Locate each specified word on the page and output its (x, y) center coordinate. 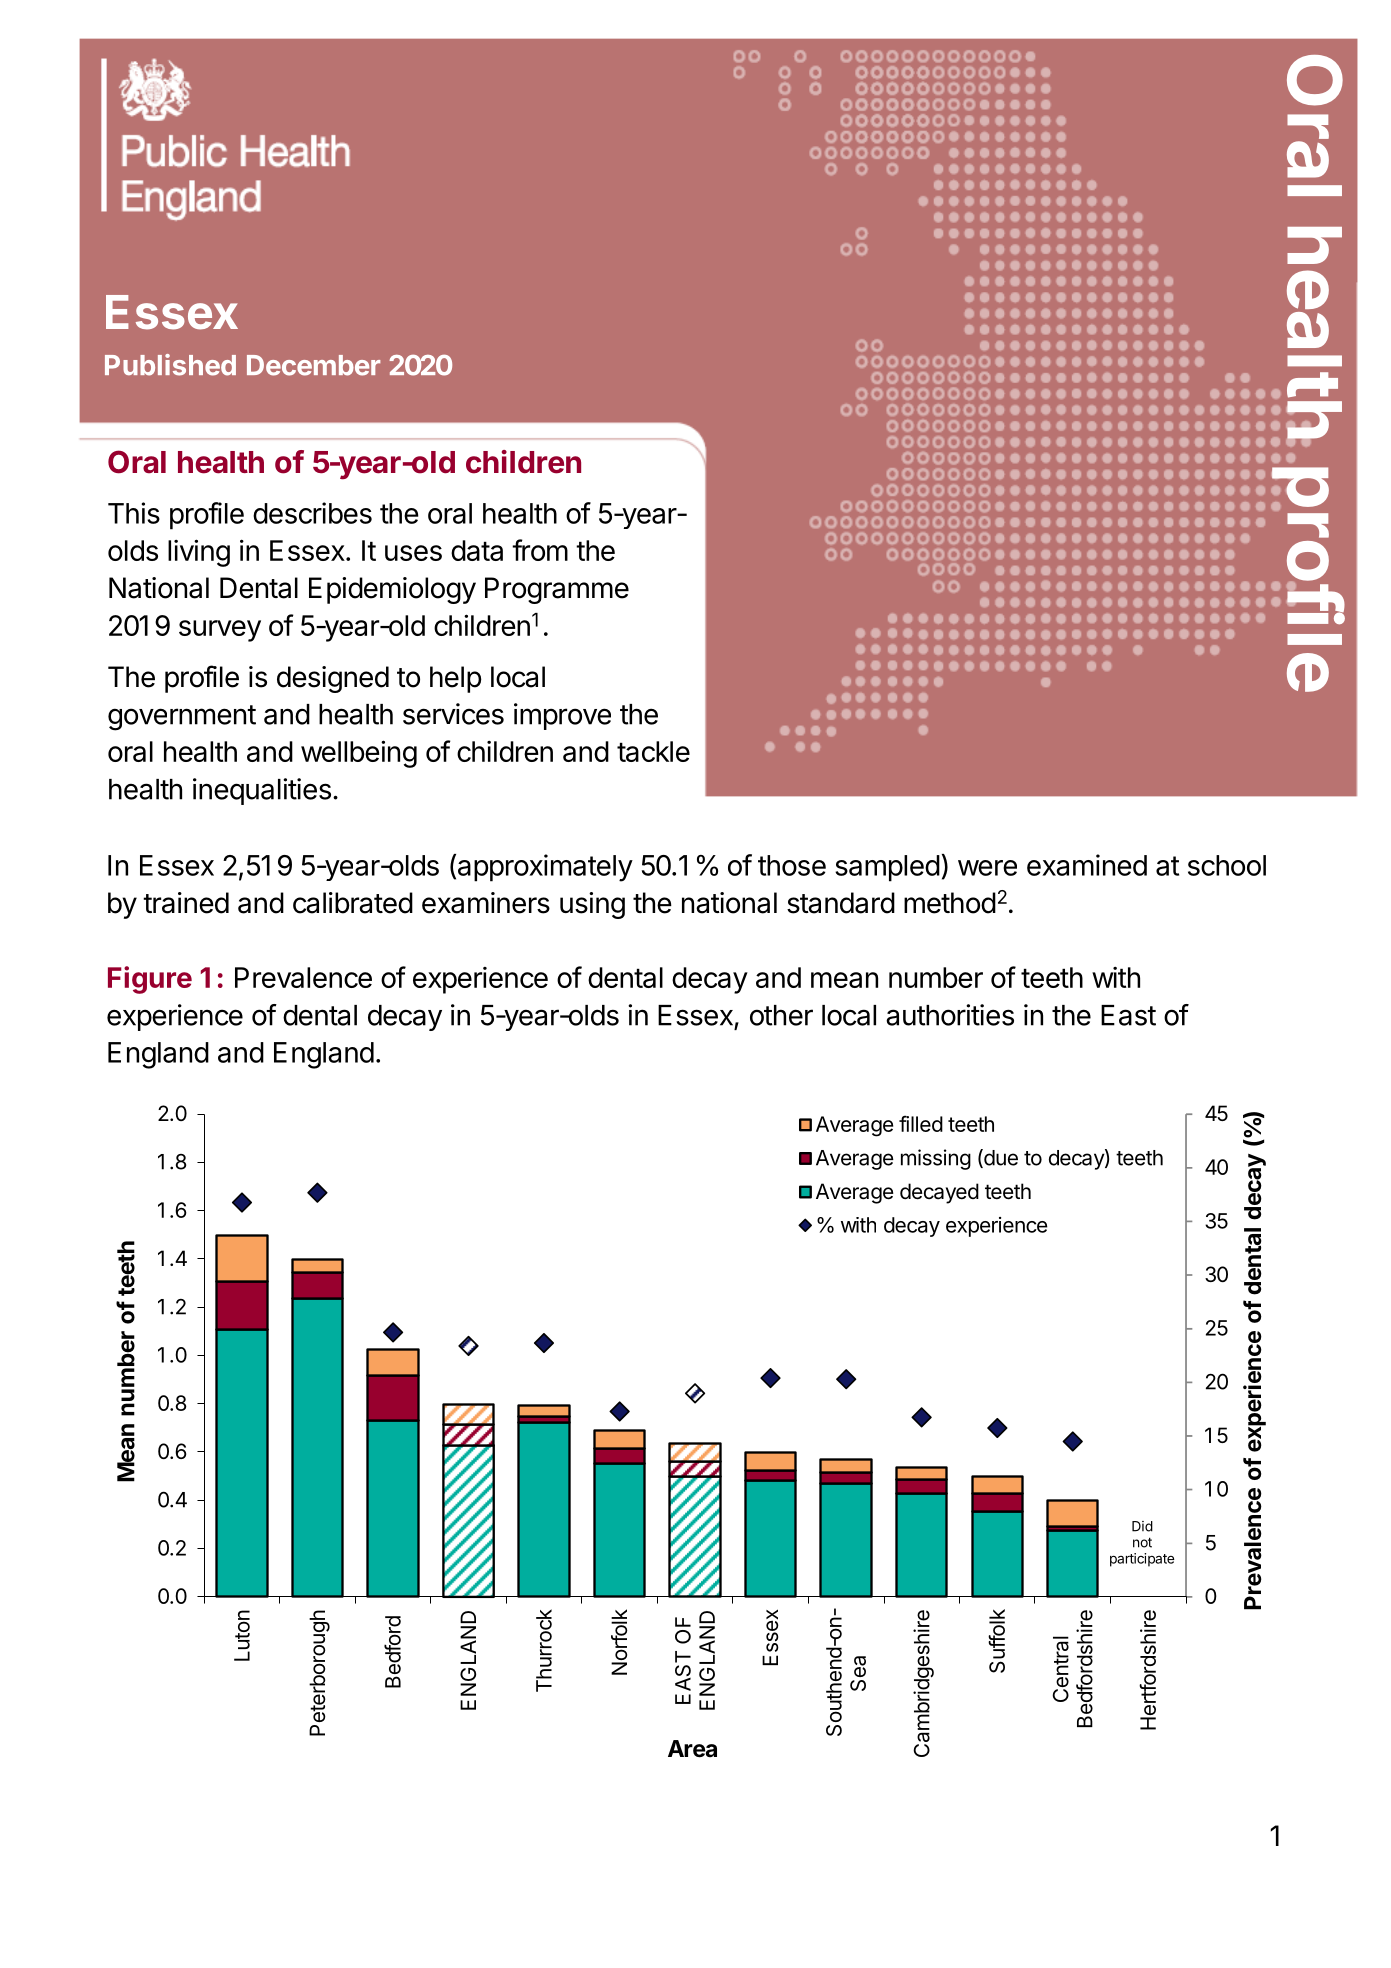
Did (1142, 1526)
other (781, 1015)
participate (1142, 1560)
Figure (150, 980)
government (182, 718)
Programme (557, 590)
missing (936, 1159)
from (540, 550)
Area (692, 1749)
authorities (950, 1015)
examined (1087, 865)
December (313, 365)
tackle (653, 751)
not (1142, 1542)
